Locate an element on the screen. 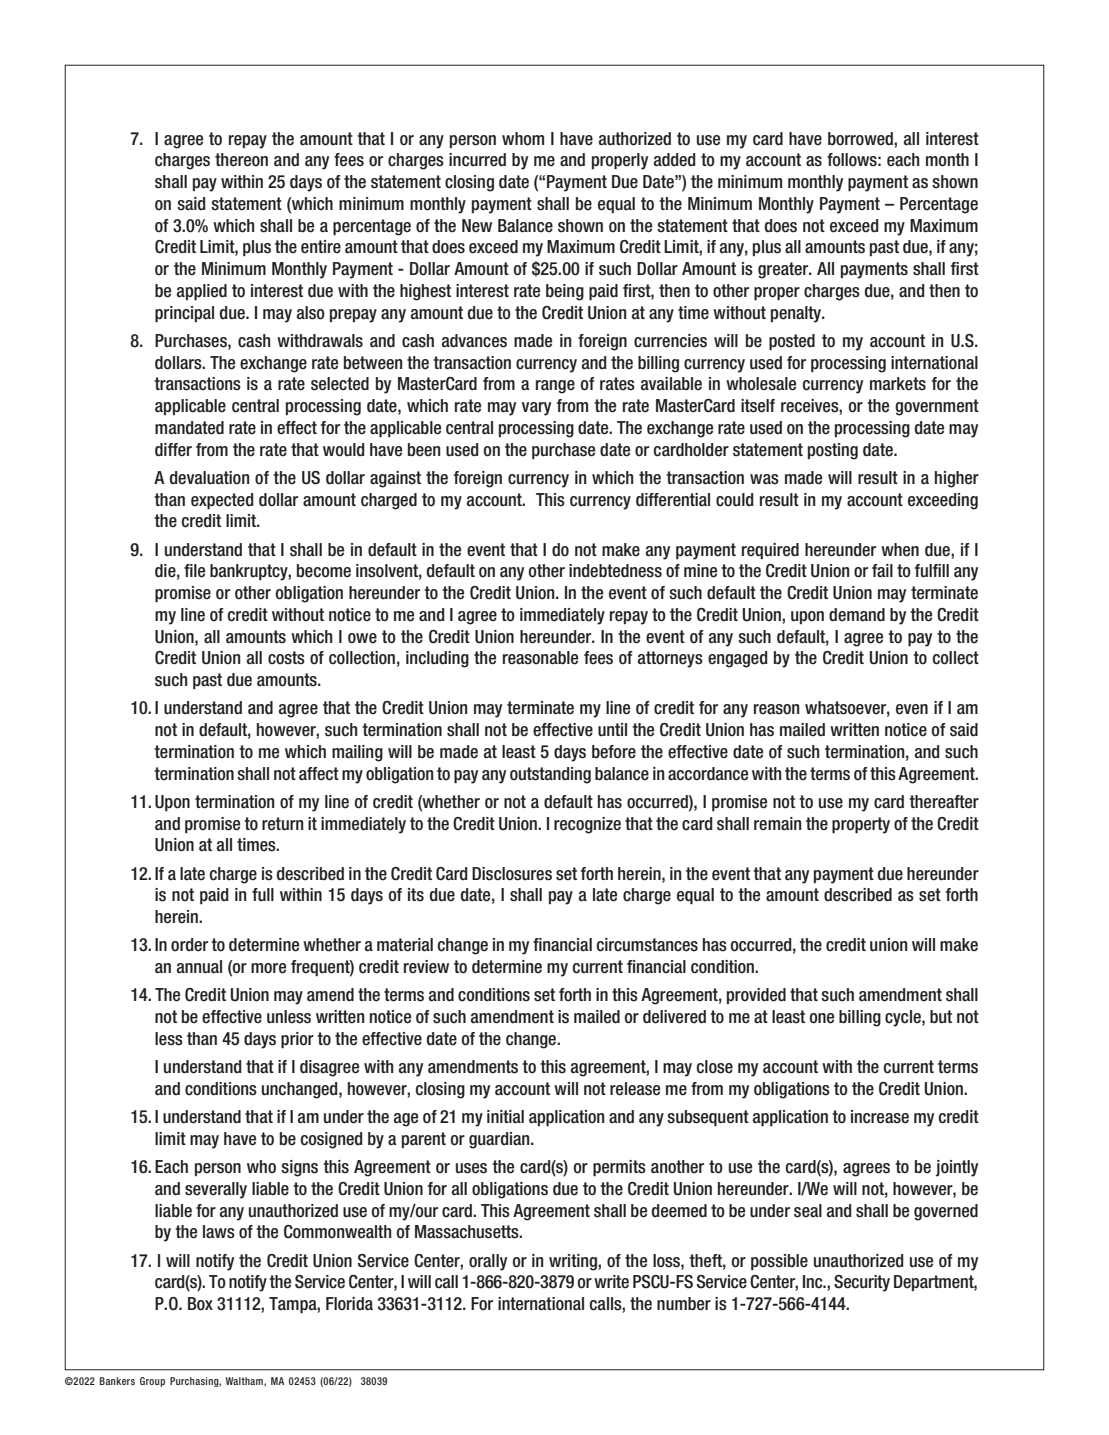 Image resolution: width=1109 pixels, height=1435 pixels. Box is located at coordinates (200, 1304).
